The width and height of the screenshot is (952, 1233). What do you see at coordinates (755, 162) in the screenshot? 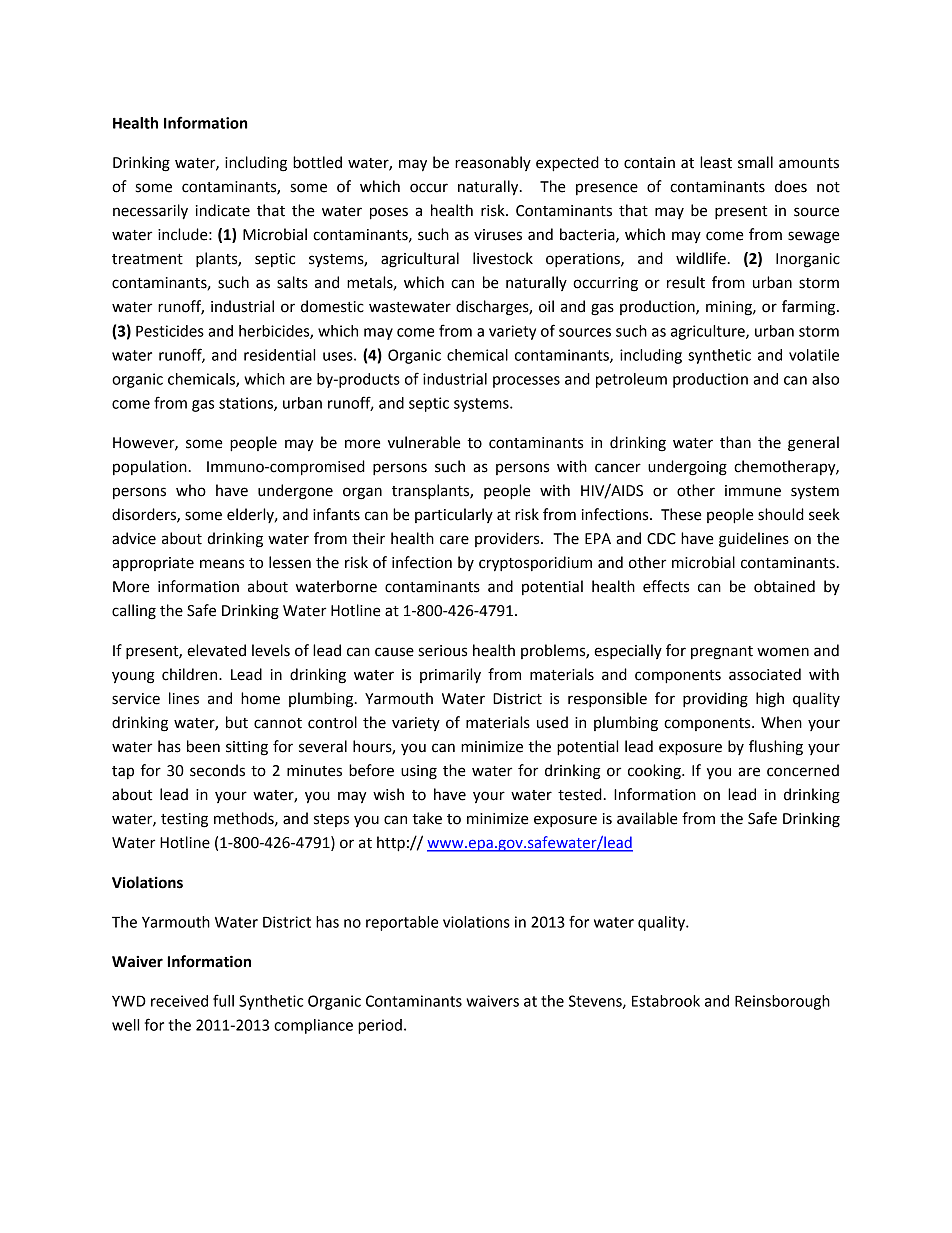
I see `small` at bounding box center [755, 162].
